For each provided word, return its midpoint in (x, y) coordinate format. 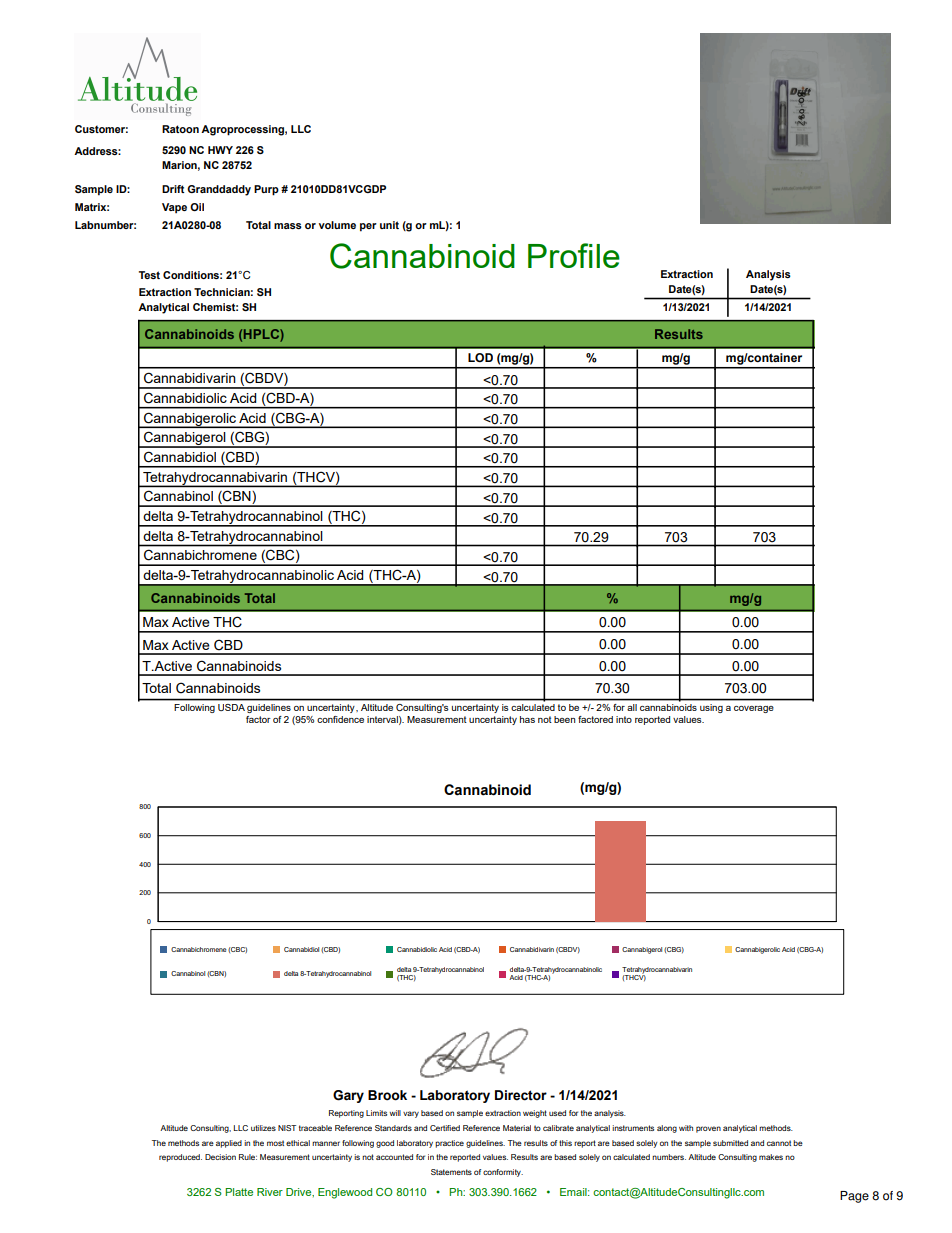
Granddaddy (219, 190)
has (527, 719)
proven (708, 1129)
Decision (220, 1157)
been (564, 719)
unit (389, 225)
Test (149, 275)
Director (521, 1095)
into (624, 719)
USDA (231, 707)
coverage (754, 709)
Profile (574, 255)
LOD (480, 357)
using (711, 708)
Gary (348, 1096)
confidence (340, 719)
